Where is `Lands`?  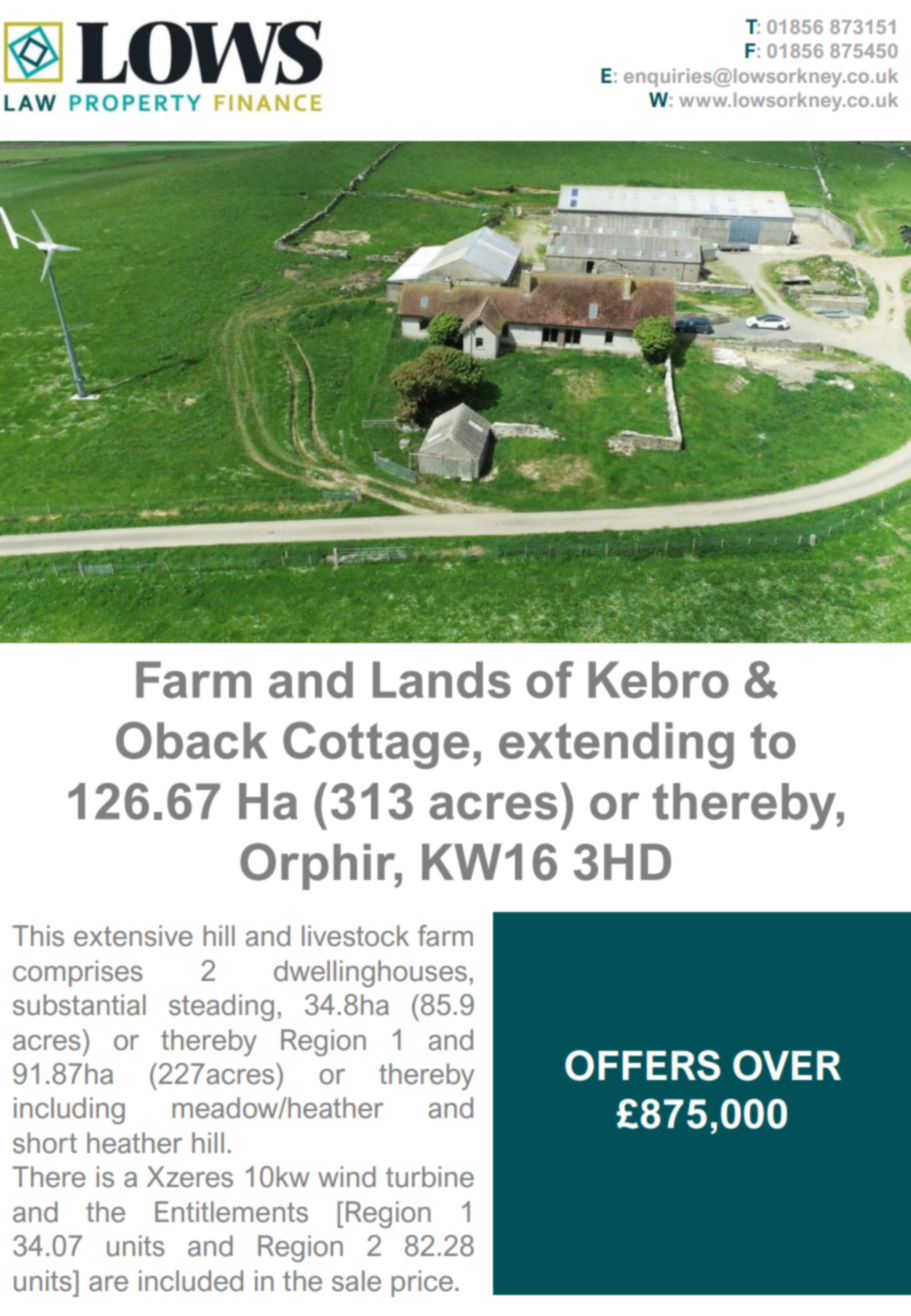 Lands is located at coordinates (442, 680).
